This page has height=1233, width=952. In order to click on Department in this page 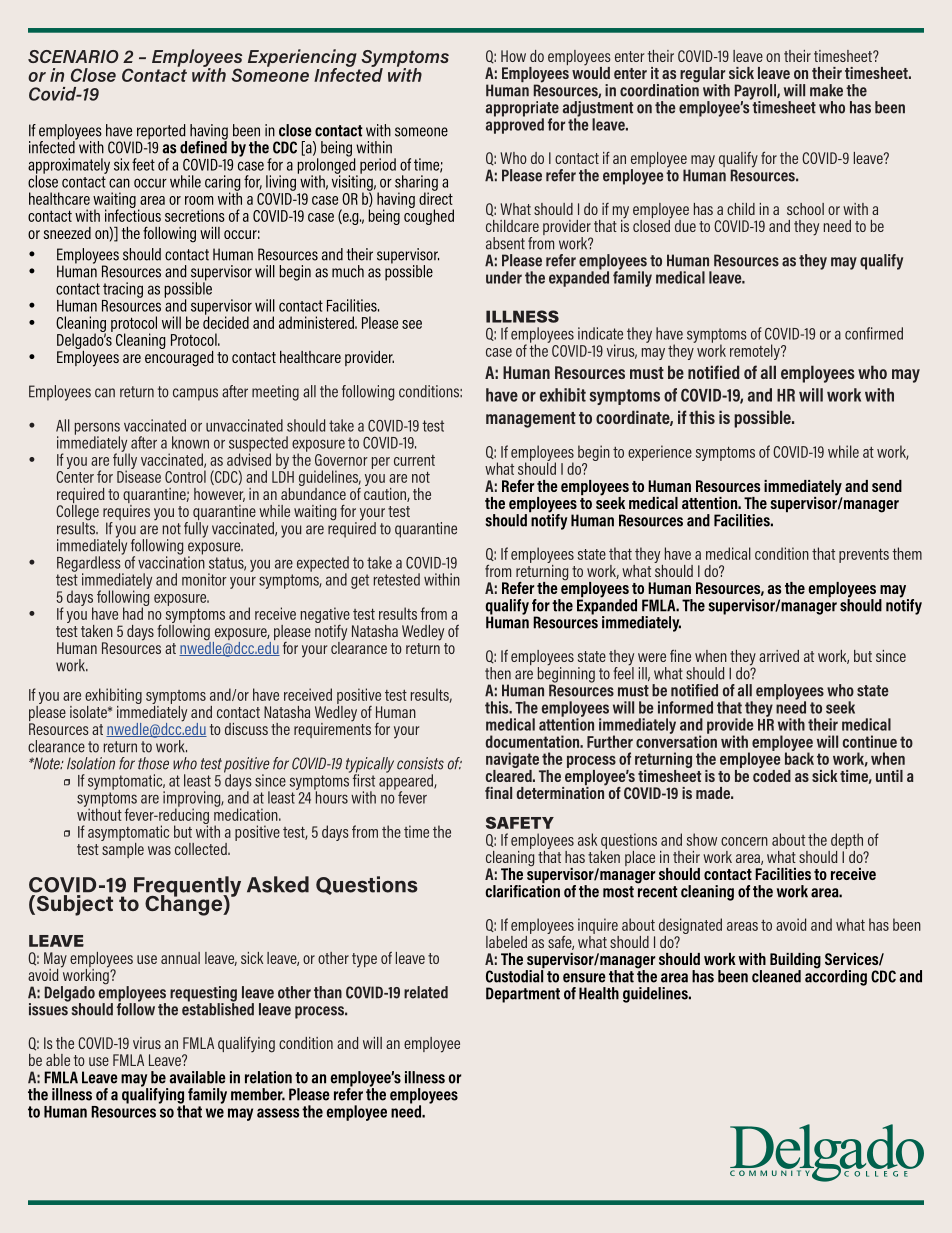, I will do `click(523, 995)`.
